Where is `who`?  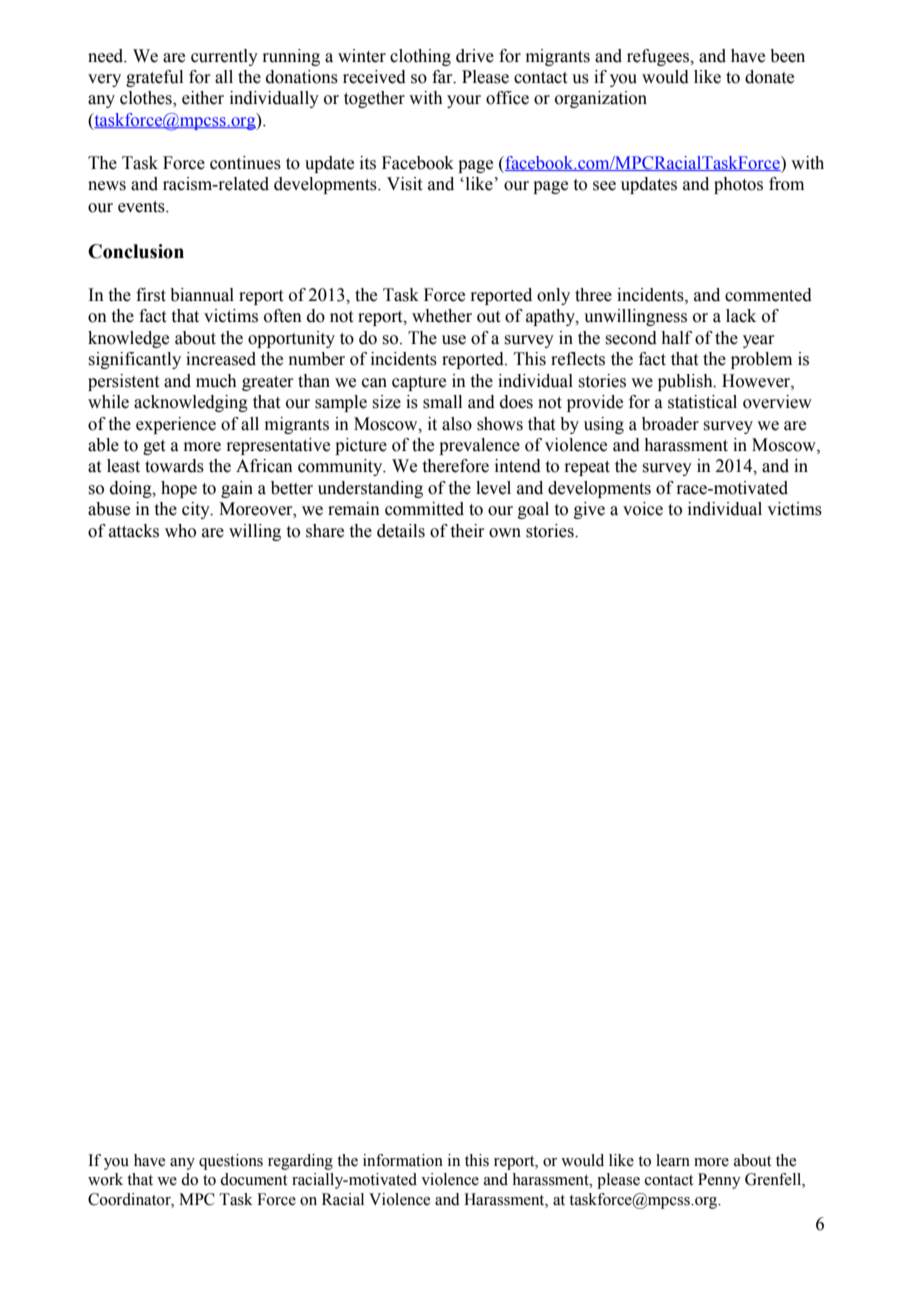
who is located at coordinates (180, 531).
